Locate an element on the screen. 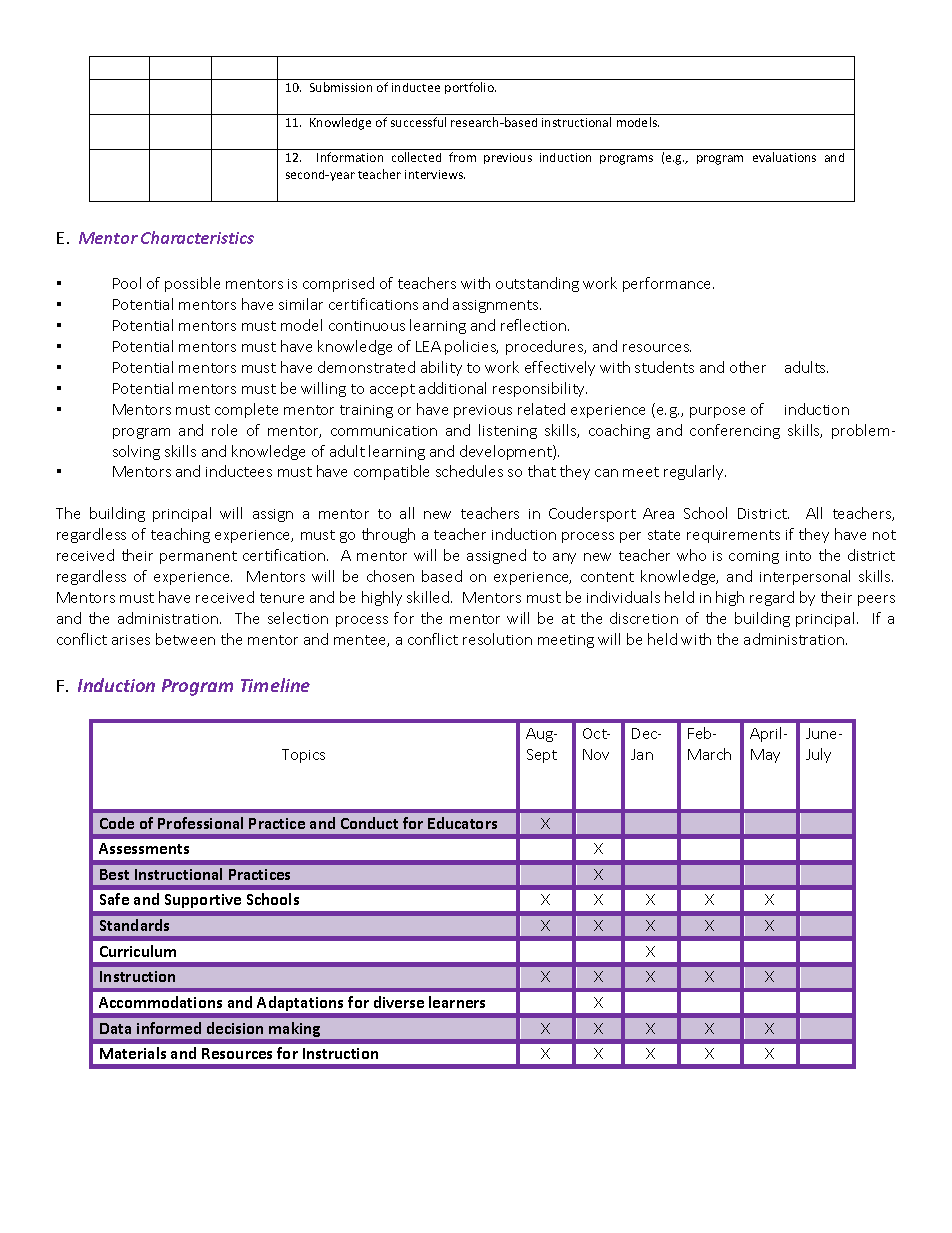 This screenshot has height=1233, width=952. portfolio is located at coordinates (470, 88).
